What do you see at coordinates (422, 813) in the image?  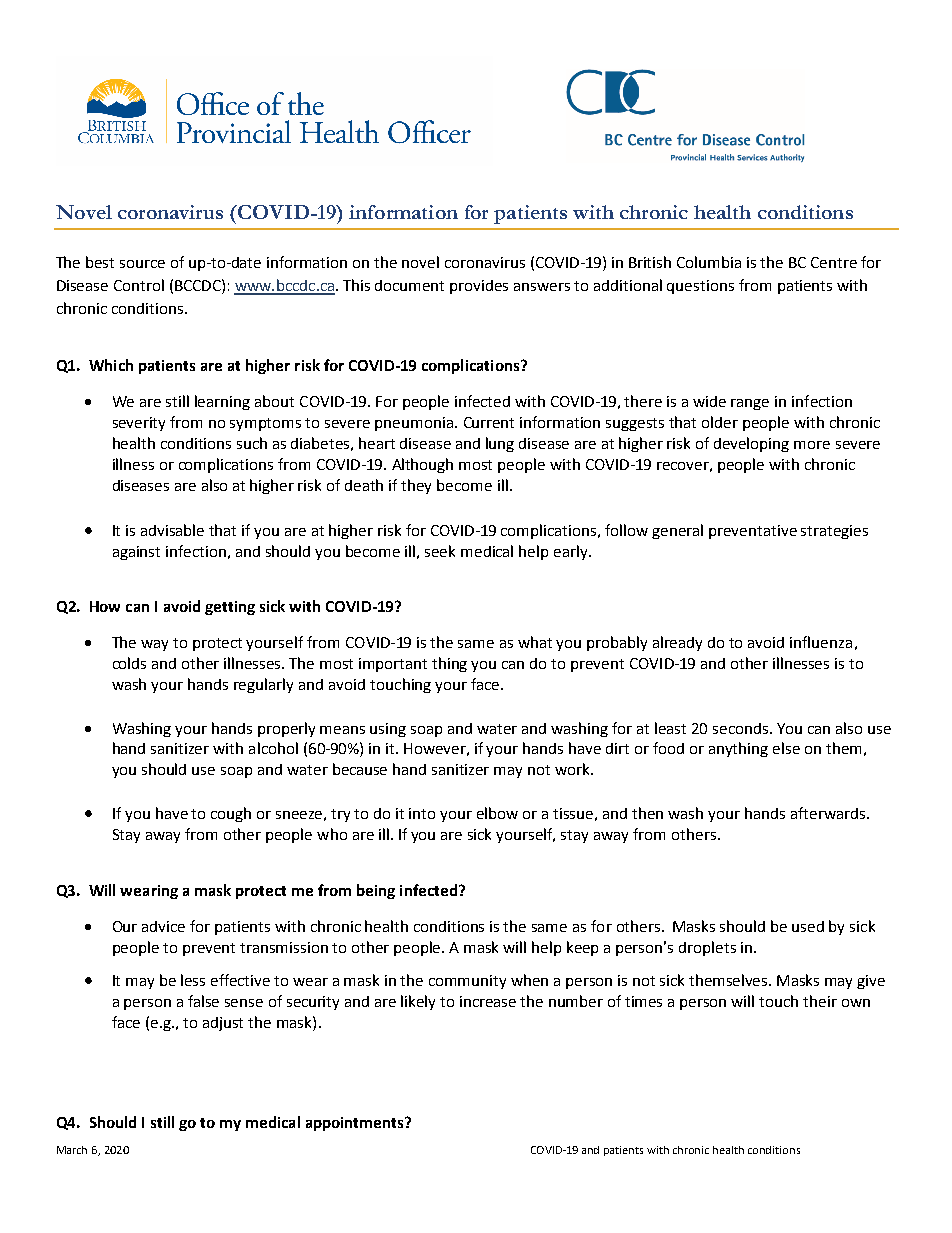 I see `into` at bounding box center [422, 813].
